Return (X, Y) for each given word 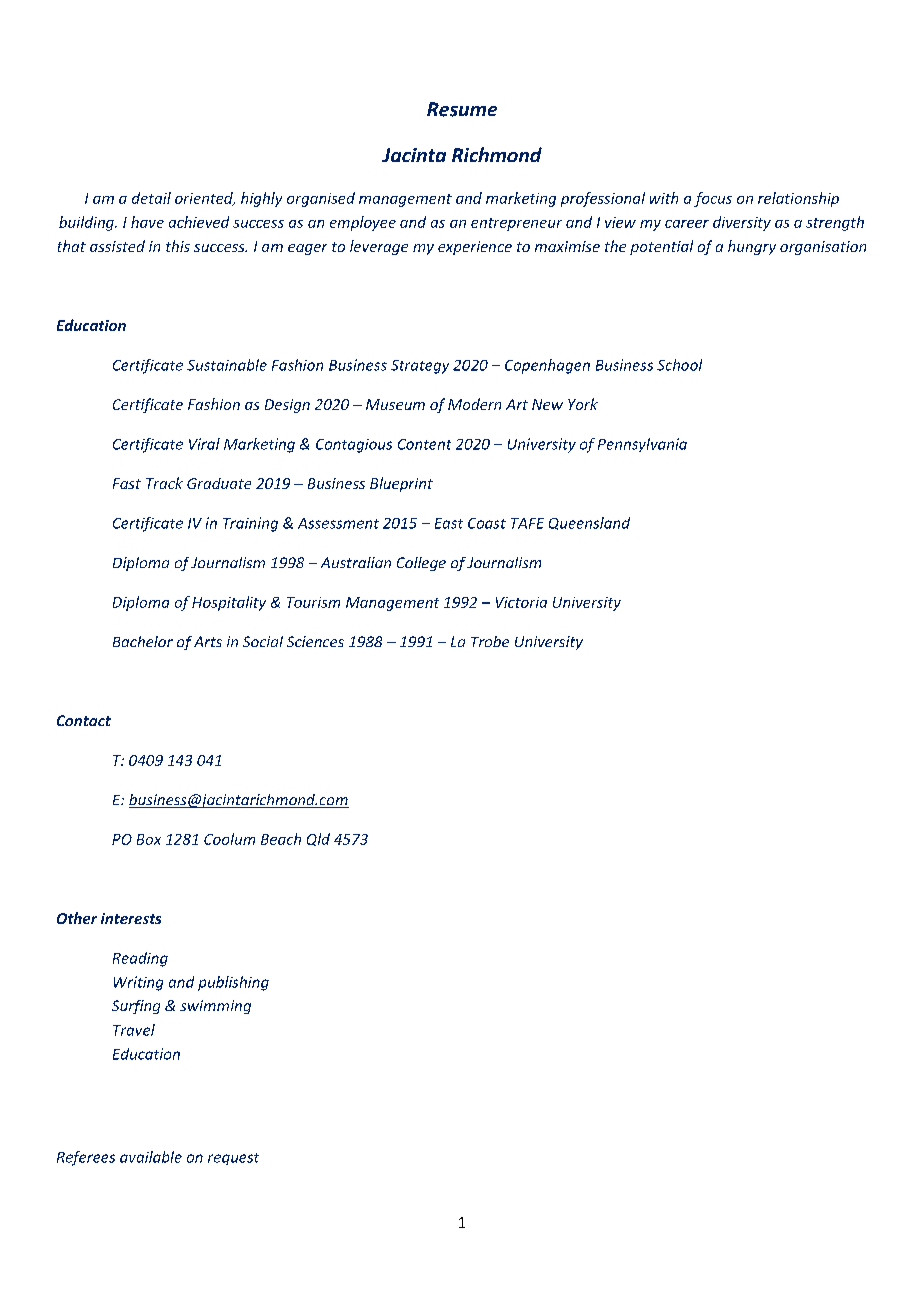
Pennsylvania (642, 445)
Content (424, 444)
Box (149, 839)
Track (164, 483)
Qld (318, 839)
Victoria (521, 602)
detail (151, 198)
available (151, 1157)
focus (713, 199)
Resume (462, 109)
